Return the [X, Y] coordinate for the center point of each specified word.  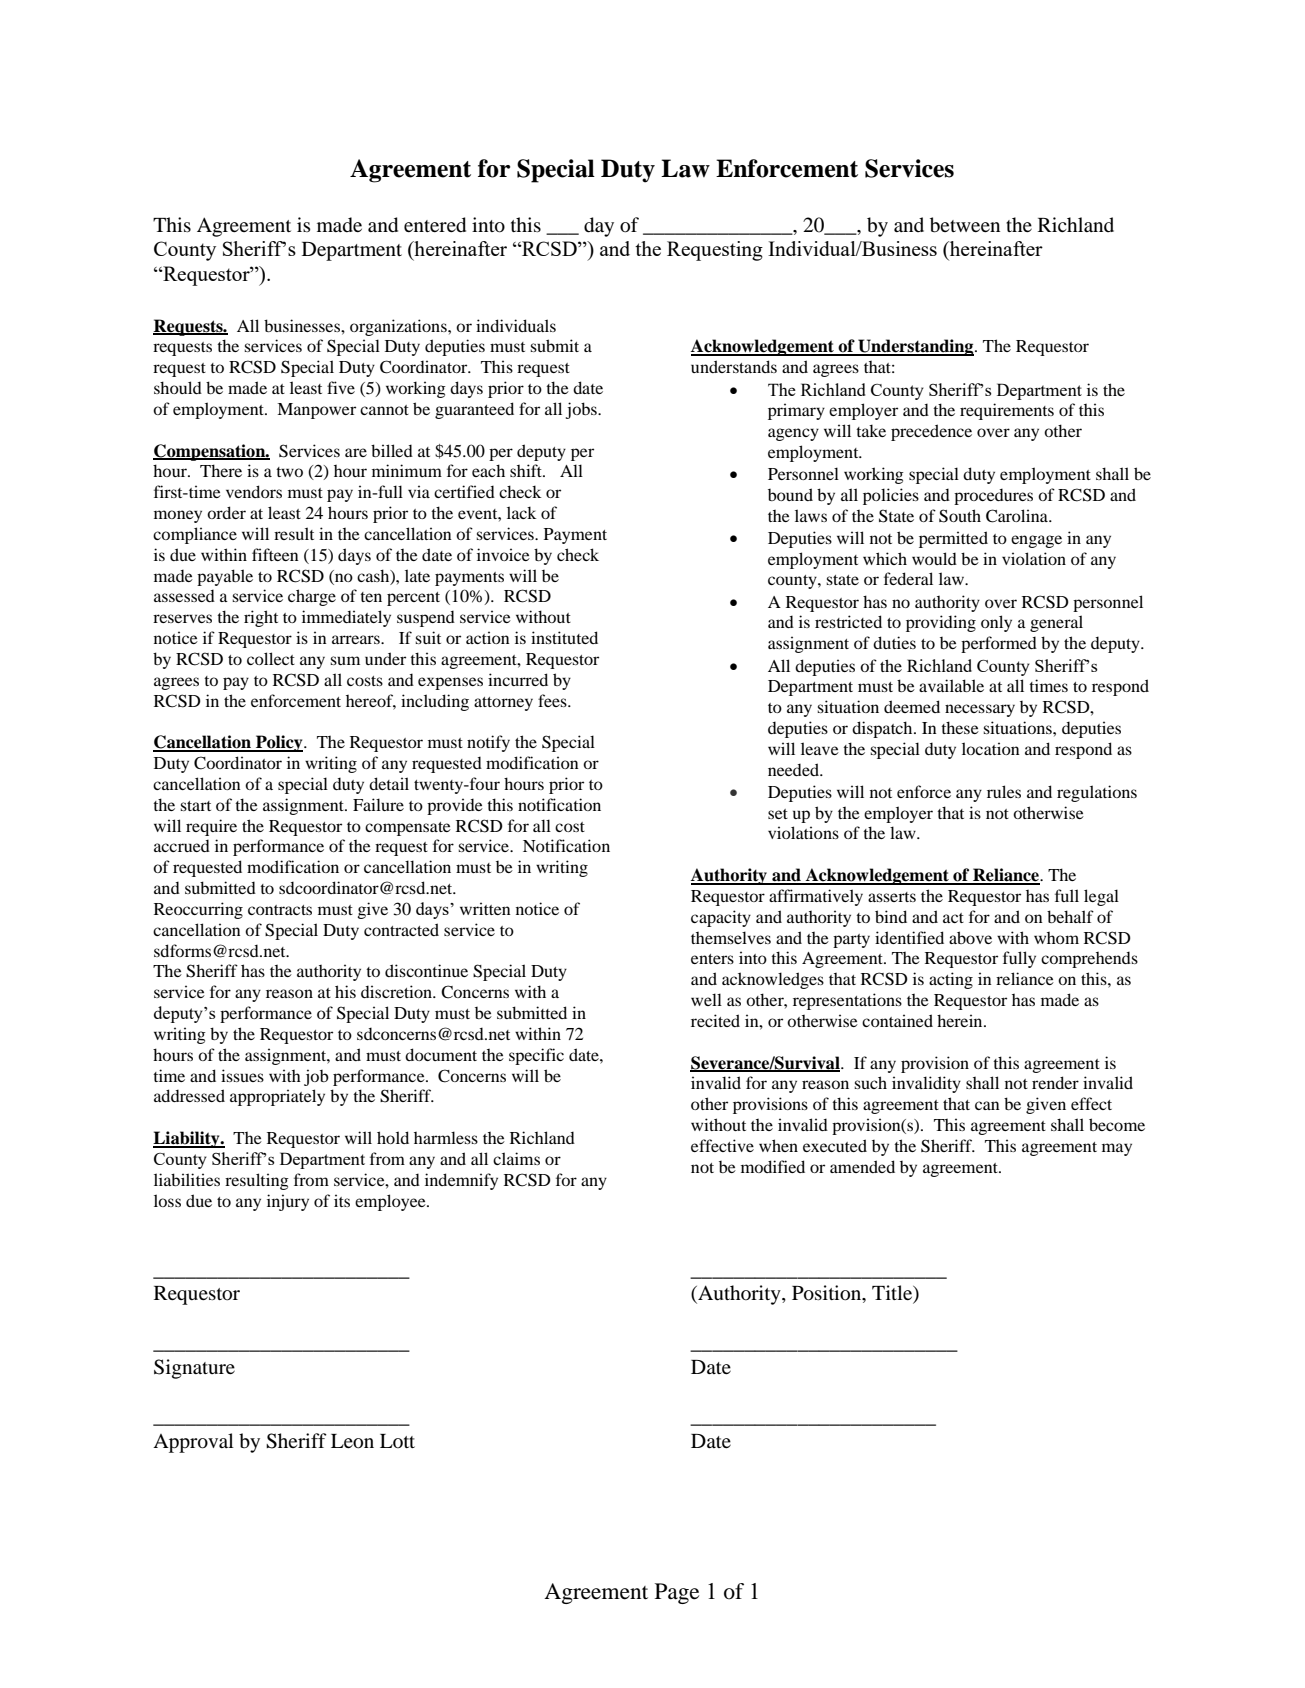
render [1055, 1082]
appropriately [277, 1097]
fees [553, 700]
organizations [399, 327]
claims [516, 1158]
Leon [352, 1441]
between [965, 225]
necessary [980, 710]
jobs [582, 410]
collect [271, 658]
